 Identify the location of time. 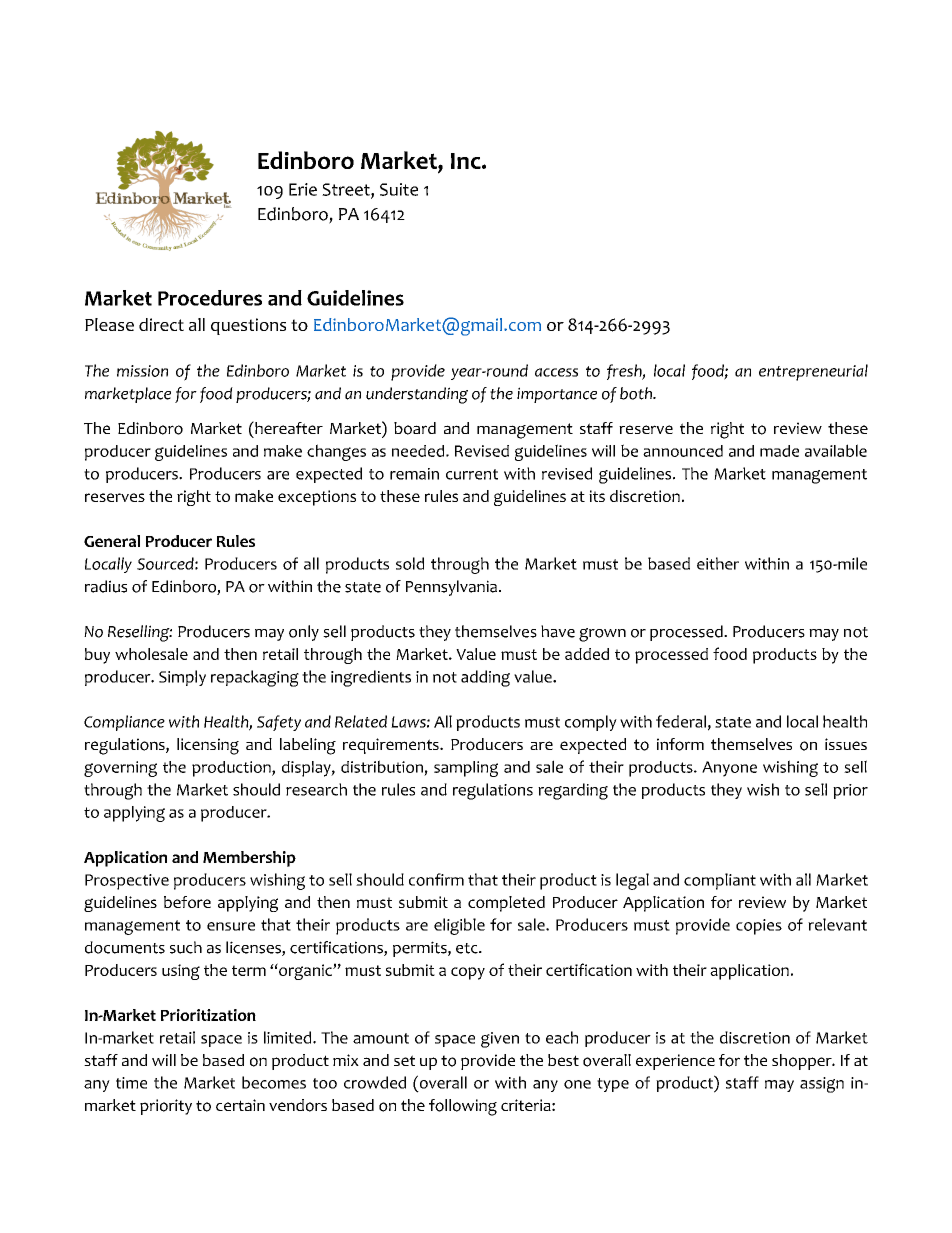
(131, 1083).
